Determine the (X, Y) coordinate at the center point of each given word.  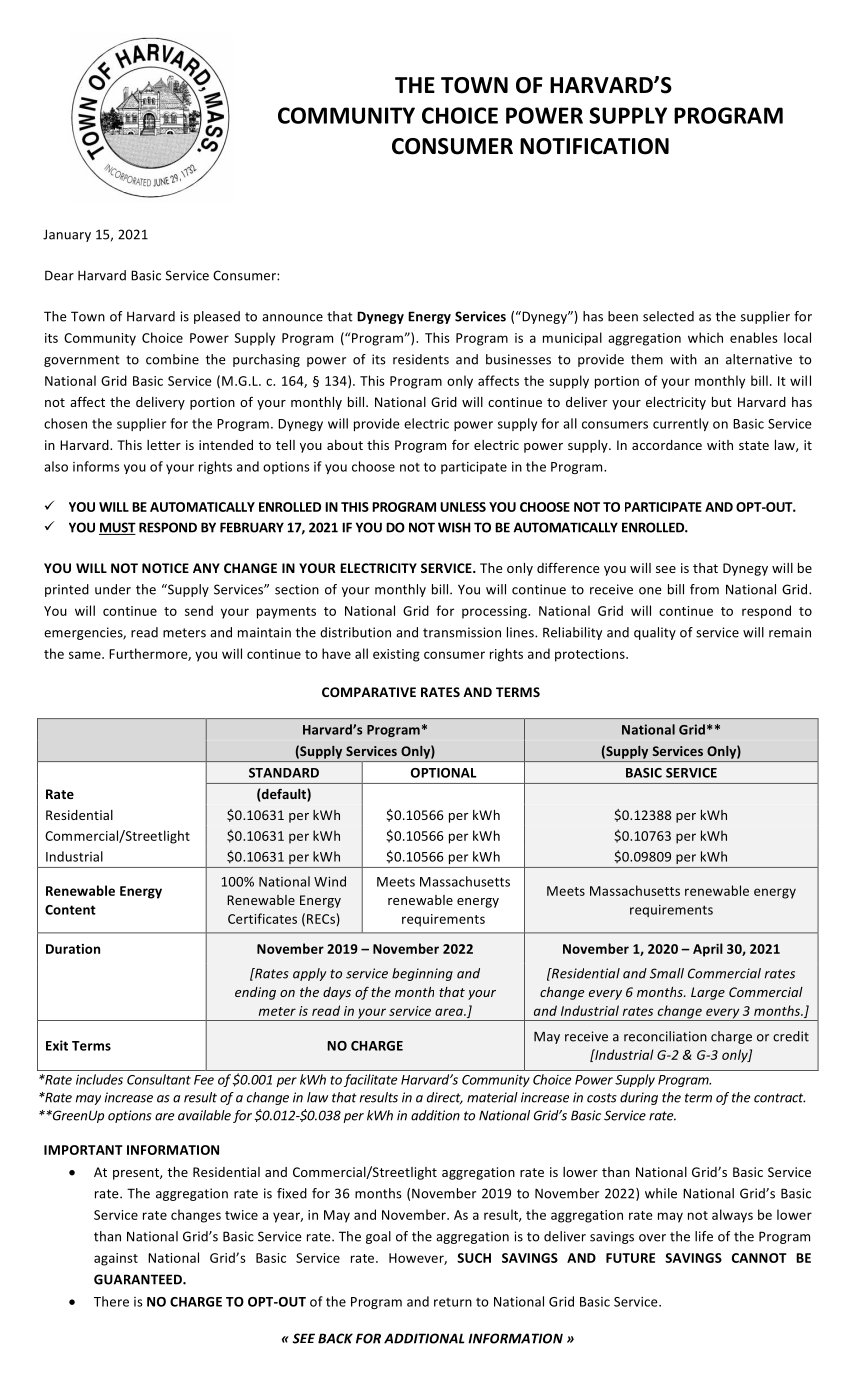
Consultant (159, 1079)
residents (421, 359)
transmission (462, 632)
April (708, 950)
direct (445, 1098)
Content (70, 910)
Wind (330, 881)
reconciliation (665, 1036)
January (67, 235)
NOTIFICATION (594, 146)
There (111, 1301)
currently (681, 424)
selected (668, 316)
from (704, 589)
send (199, 610)
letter (164, 445)
